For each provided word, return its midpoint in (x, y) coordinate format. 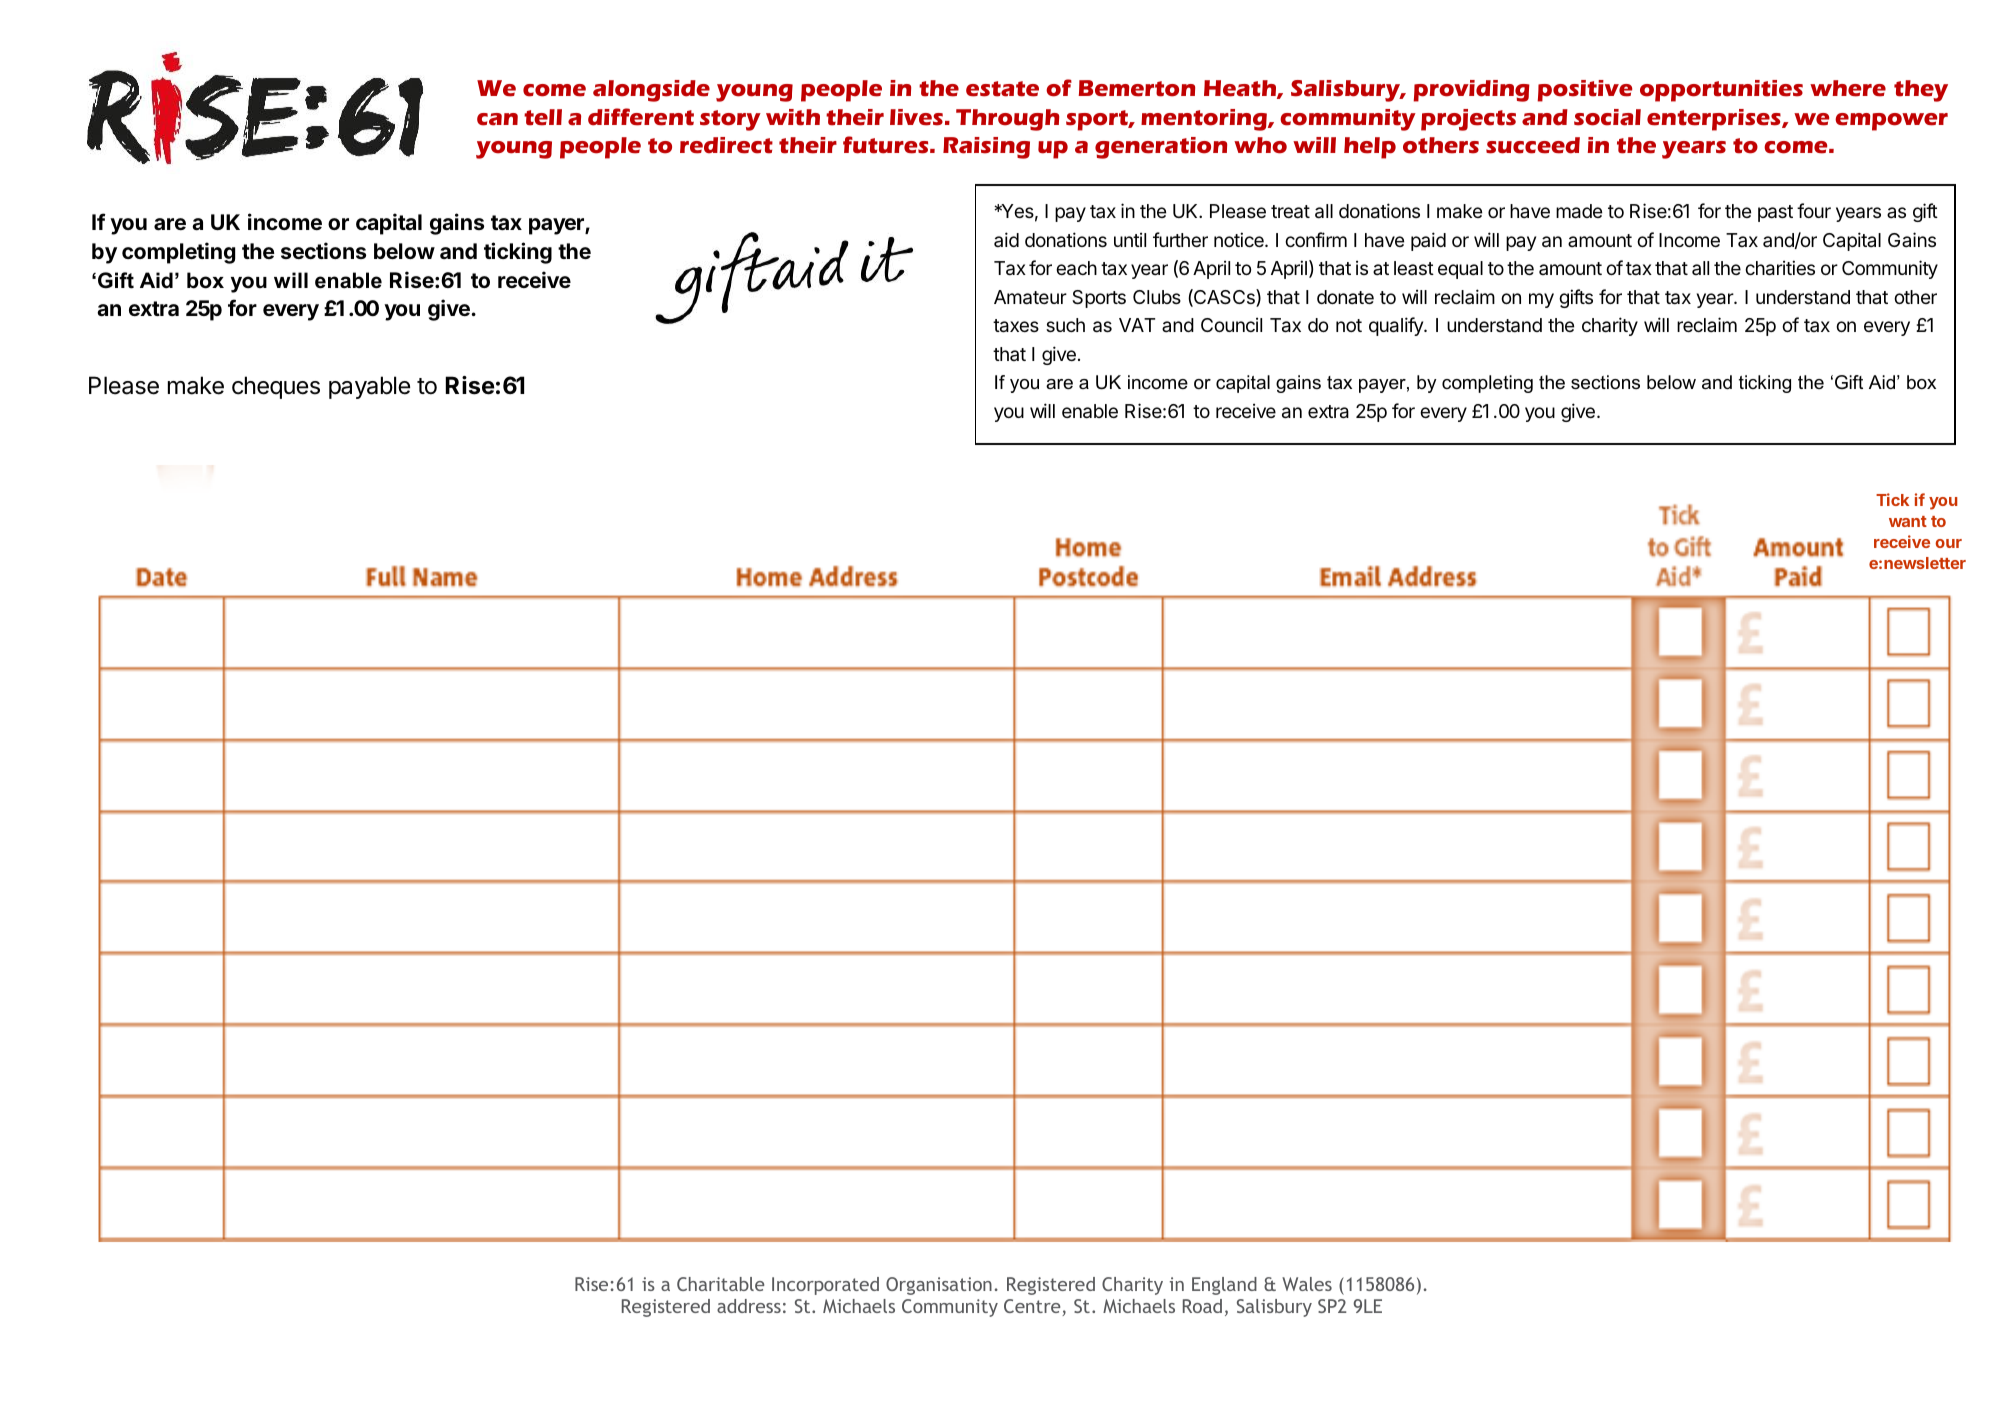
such (1065, 325)
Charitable (720, 1284)
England (1224, 1286)
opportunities (1721, 91)
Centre (1033, 1307)
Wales (1307, 1284)
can (497, 119)
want (1908, 521)
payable (369, 387)
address (749, 1306)
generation (1161, 148)
